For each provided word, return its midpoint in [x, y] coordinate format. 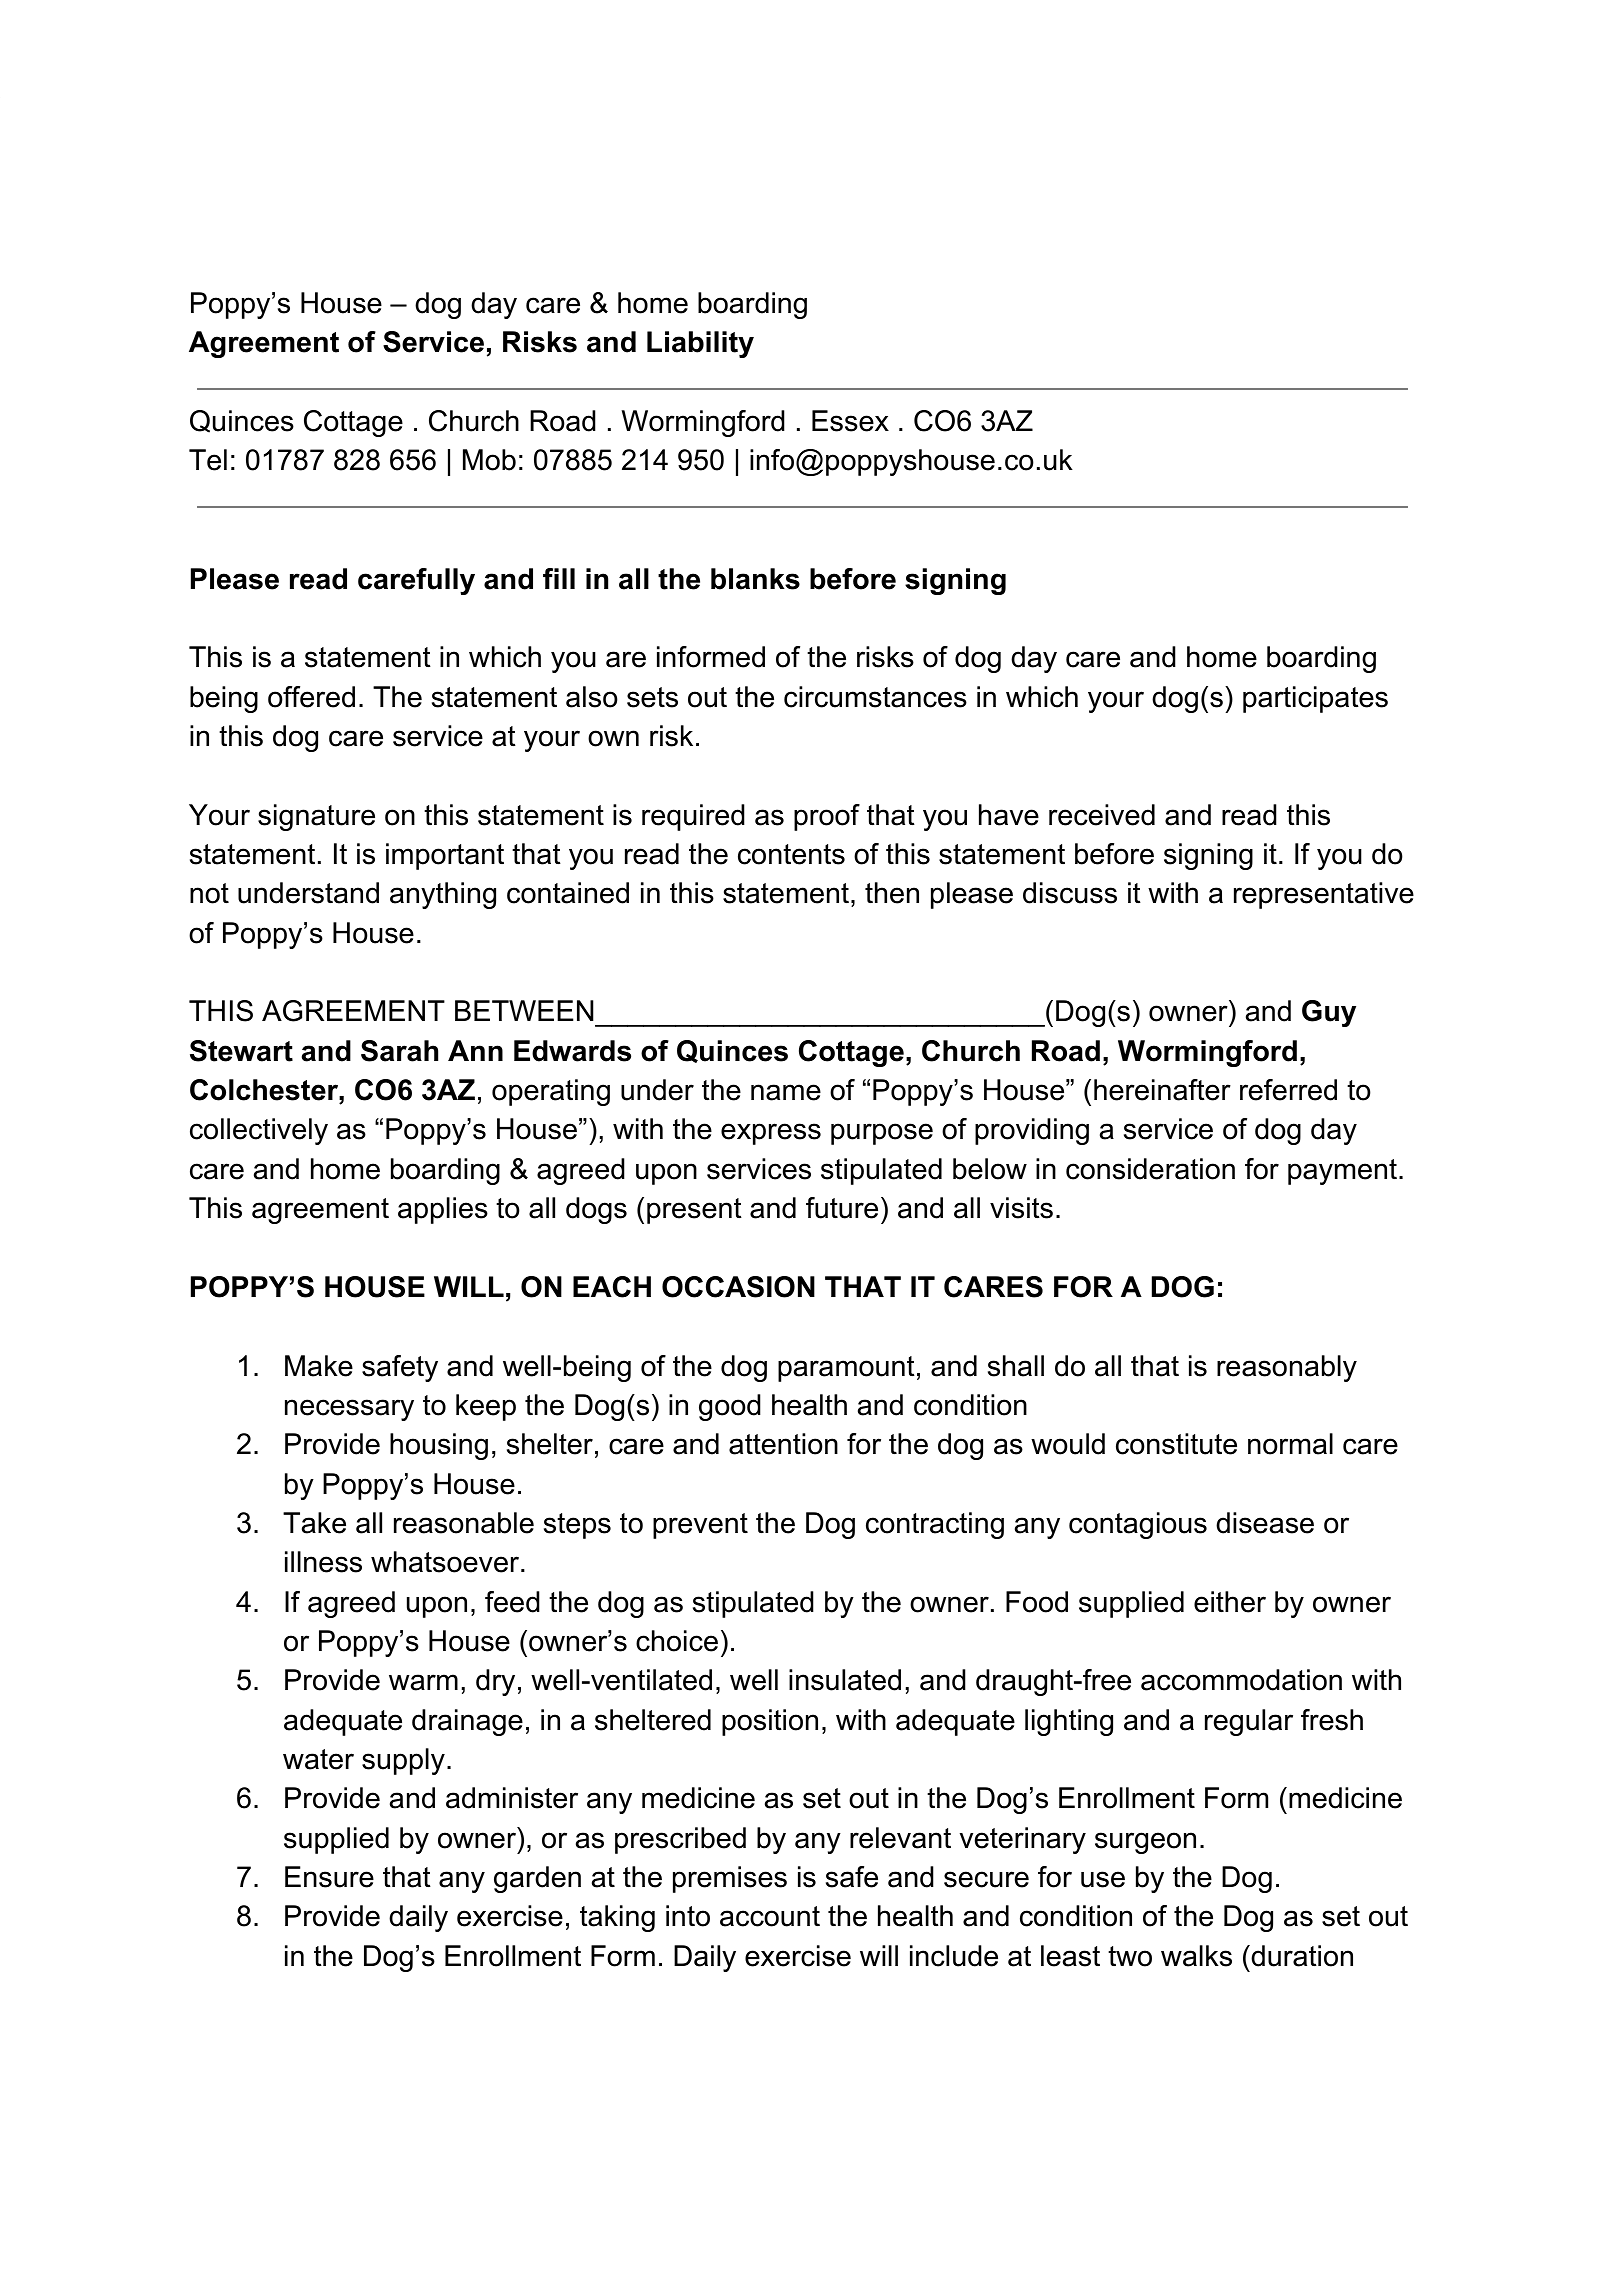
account [770, 1916]
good [730, 1407]
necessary [349, 1410]
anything [443, 895]
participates [1315, 699]
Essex [850, 421]
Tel [208, 460]
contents [791, 854]
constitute [1176, 1444]
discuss [1070, 893]
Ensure [329, 1877]
